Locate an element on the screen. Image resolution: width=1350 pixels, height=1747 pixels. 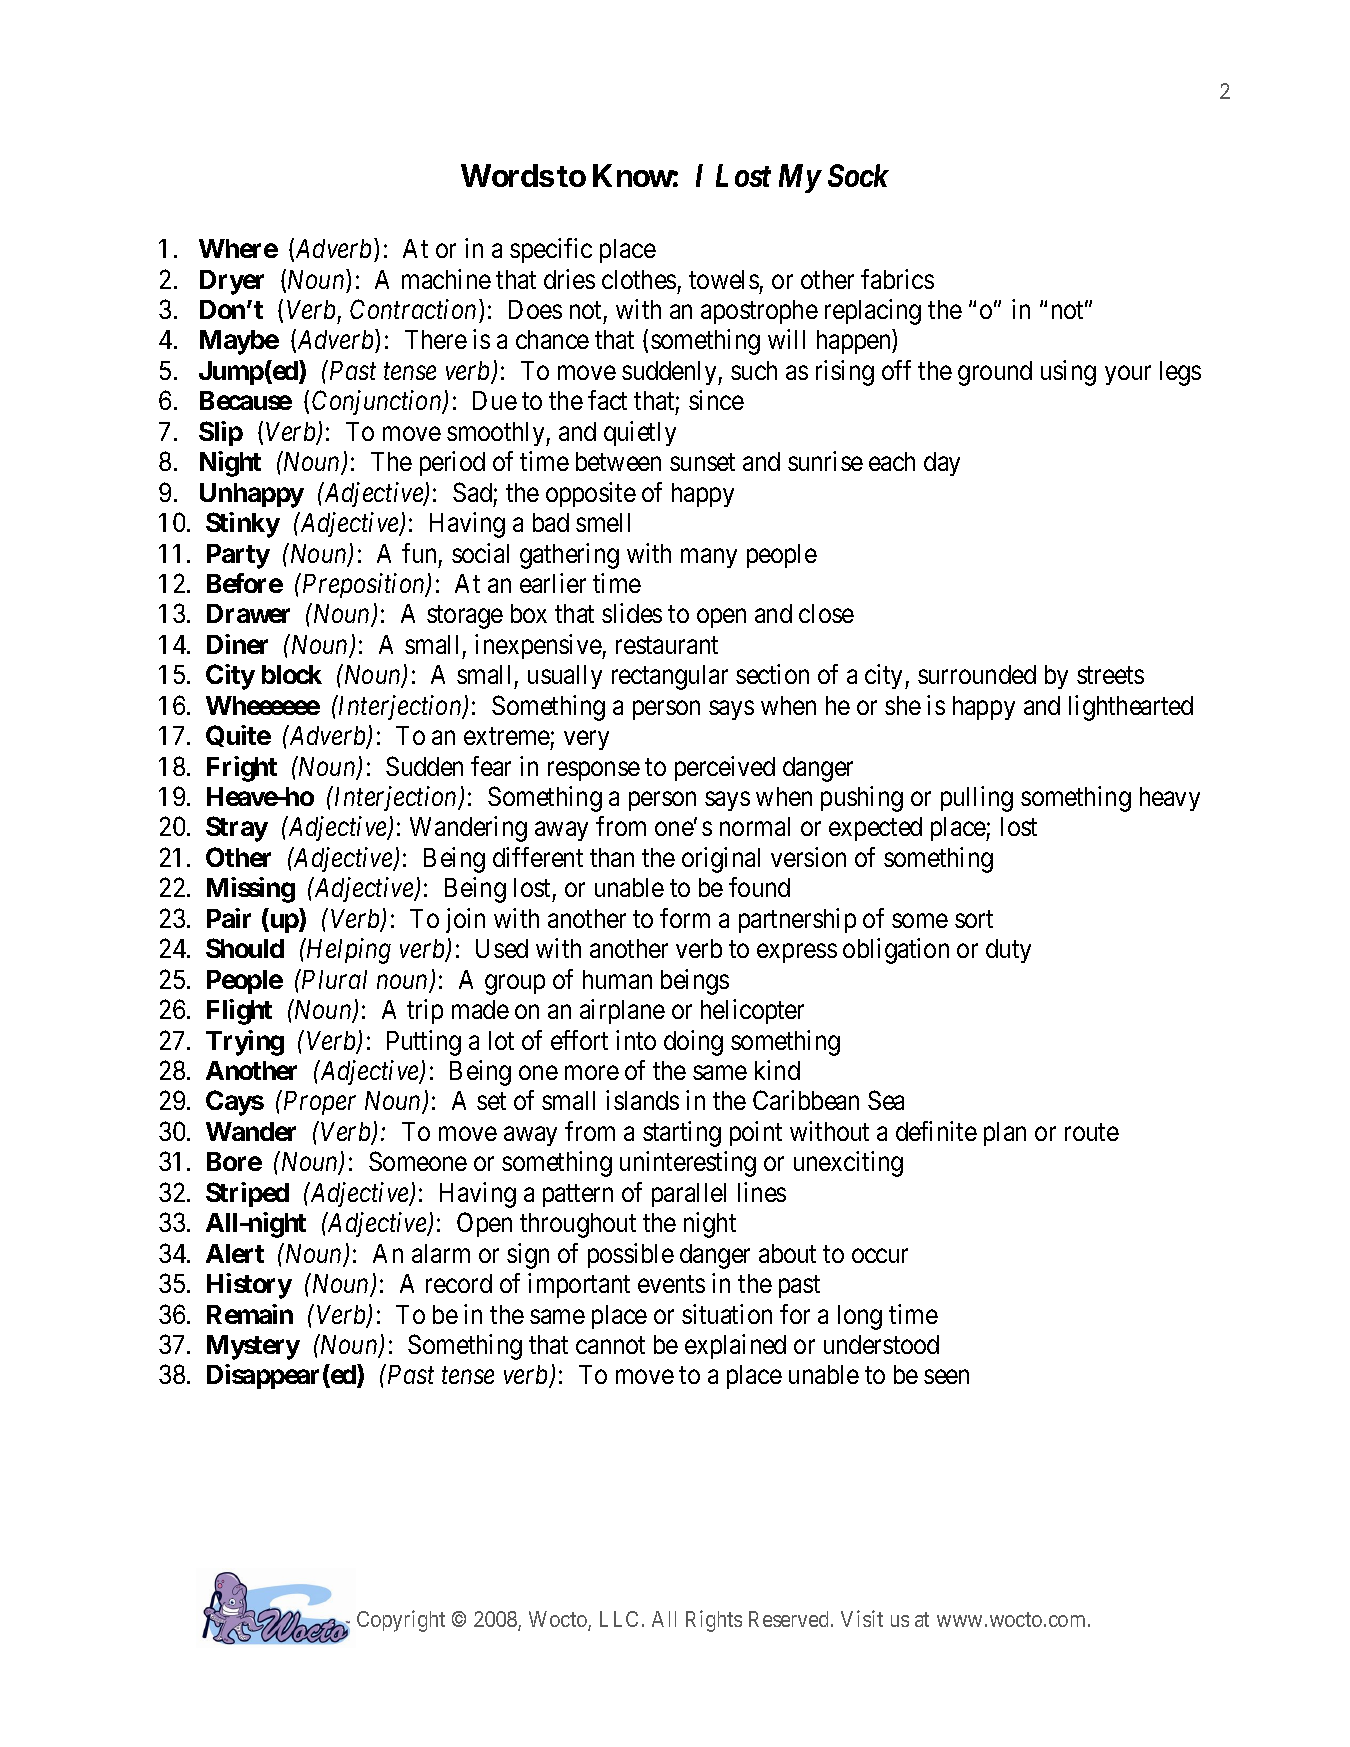
Helping is located at coordinates (347, 951).
